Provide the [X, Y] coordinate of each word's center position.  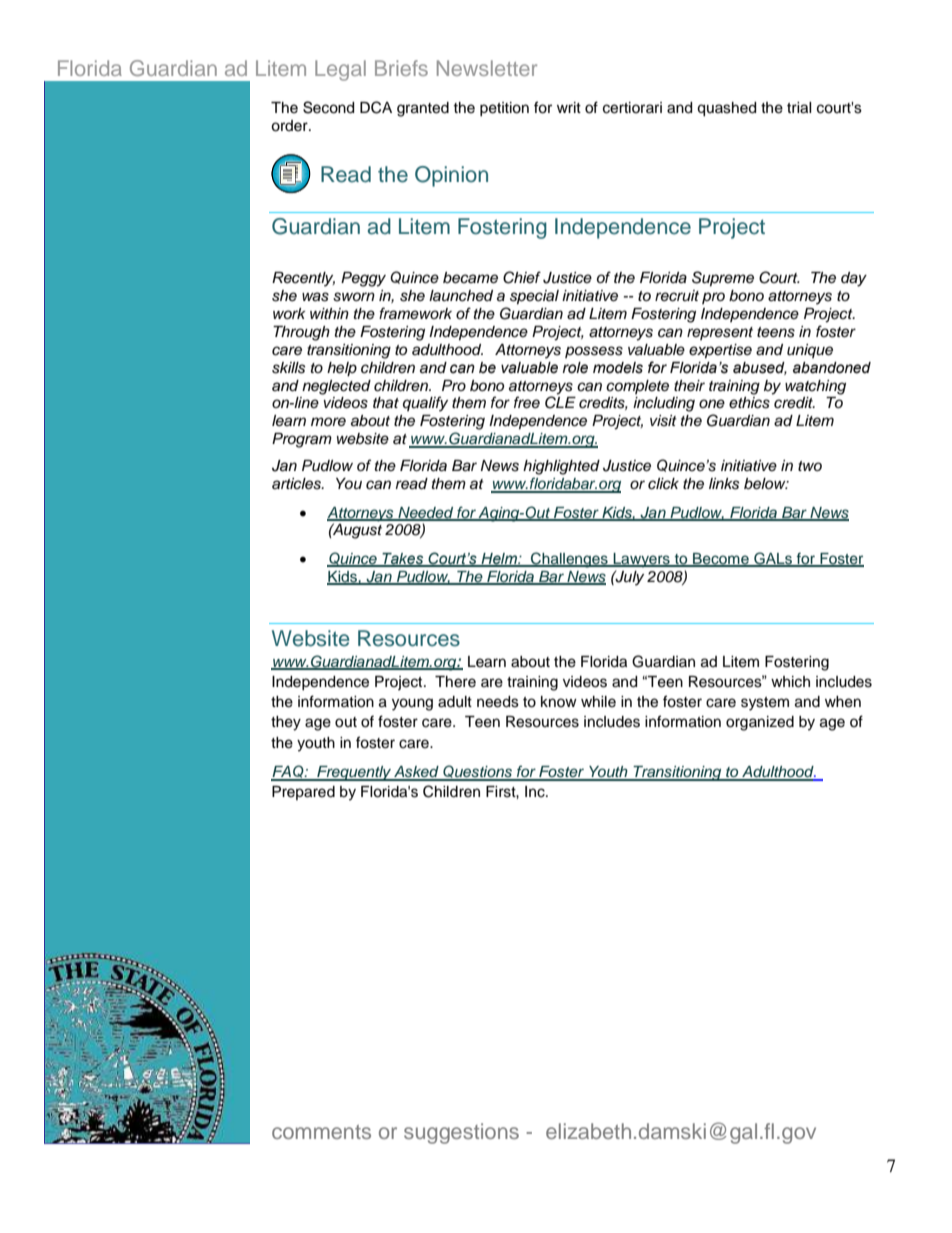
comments [321, 1132]
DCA [376, 107]
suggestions [461, 1133]
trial [799, 108]
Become [721, 560]
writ [569, 107]
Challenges [569, 560]
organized [760, 723]
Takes [403, 560]
